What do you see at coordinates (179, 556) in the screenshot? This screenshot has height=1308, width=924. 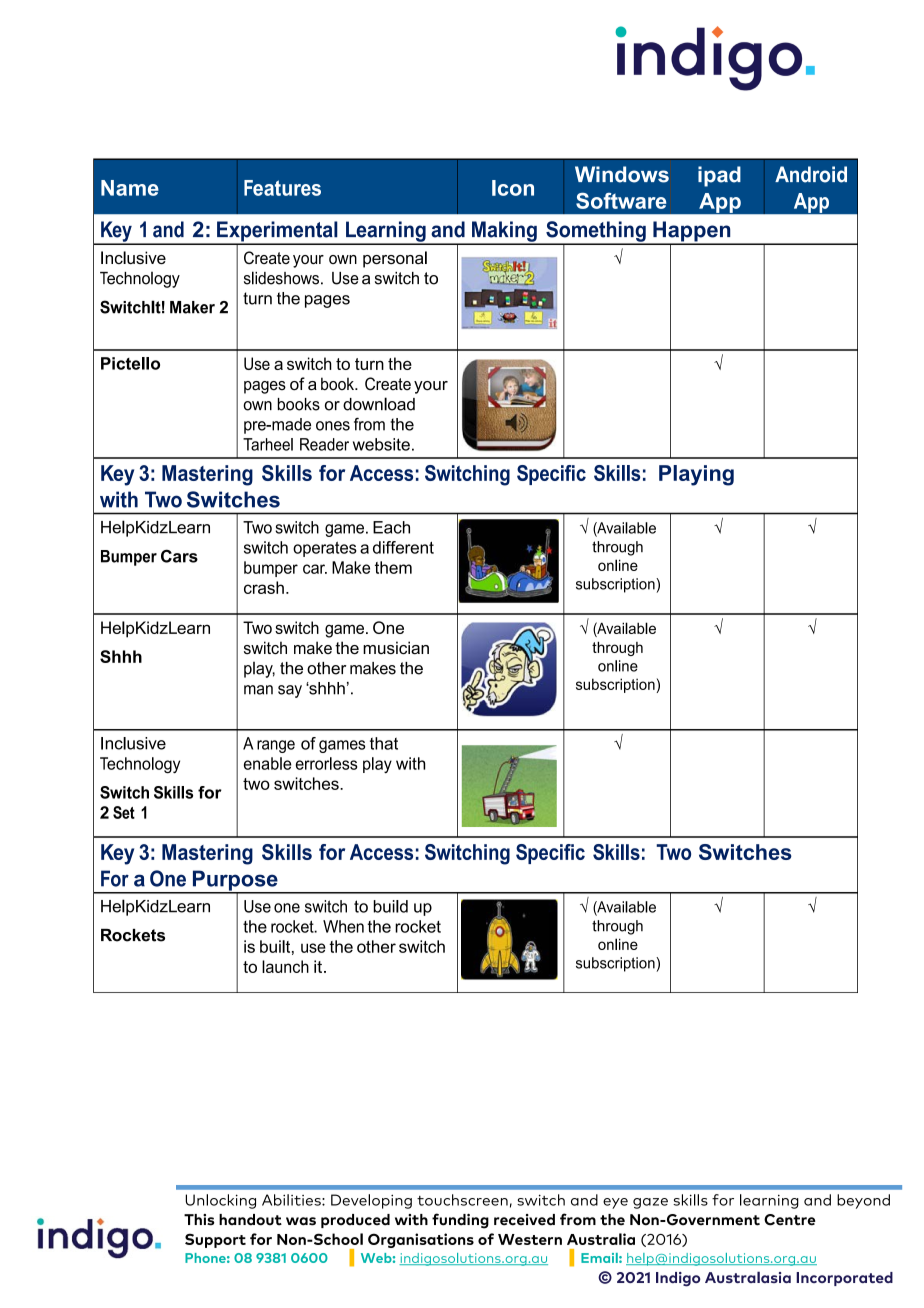 I see `Cars` at bounding box center [179, 556].
